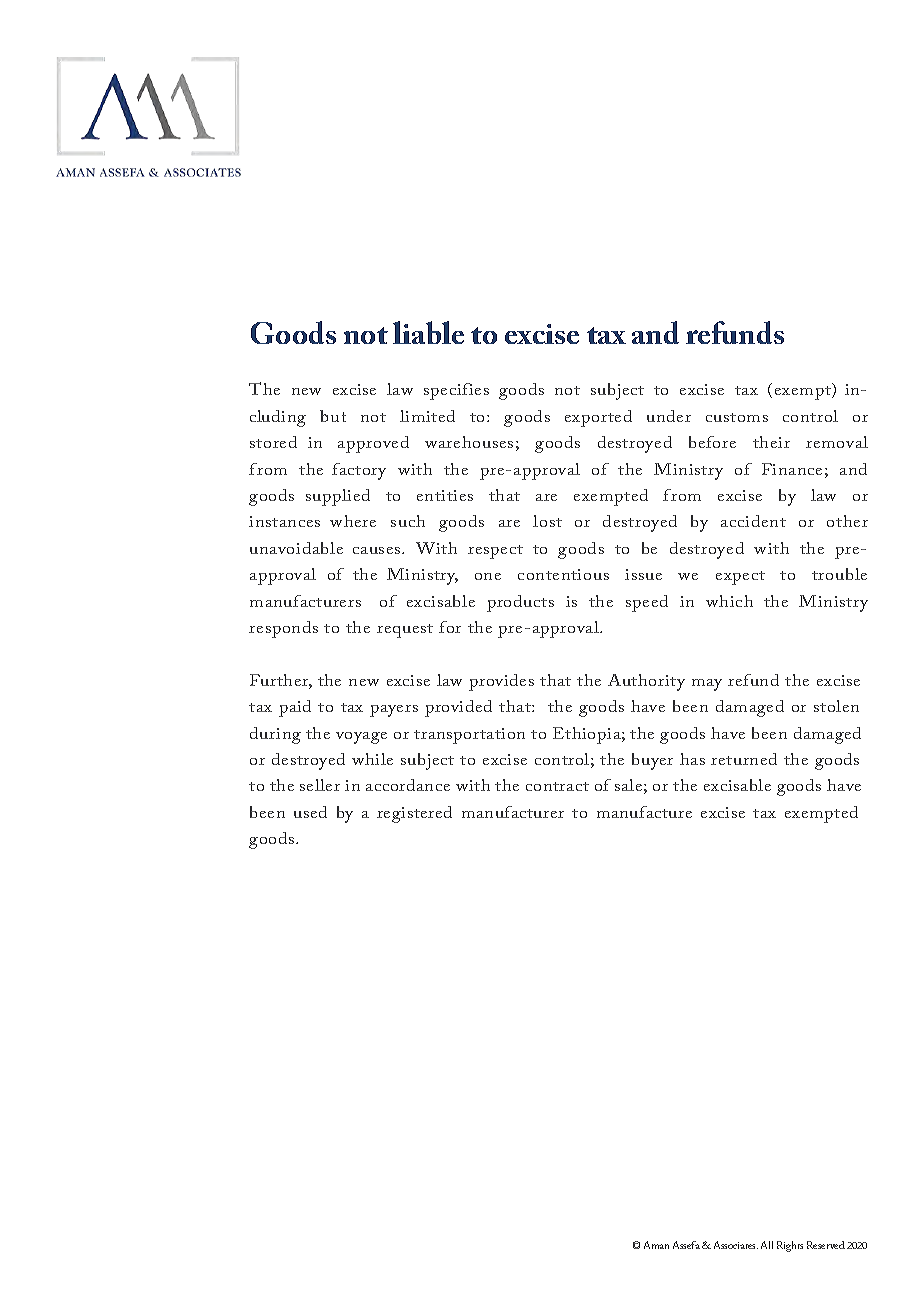  I want to click on Aman, so click(656, 1245).
